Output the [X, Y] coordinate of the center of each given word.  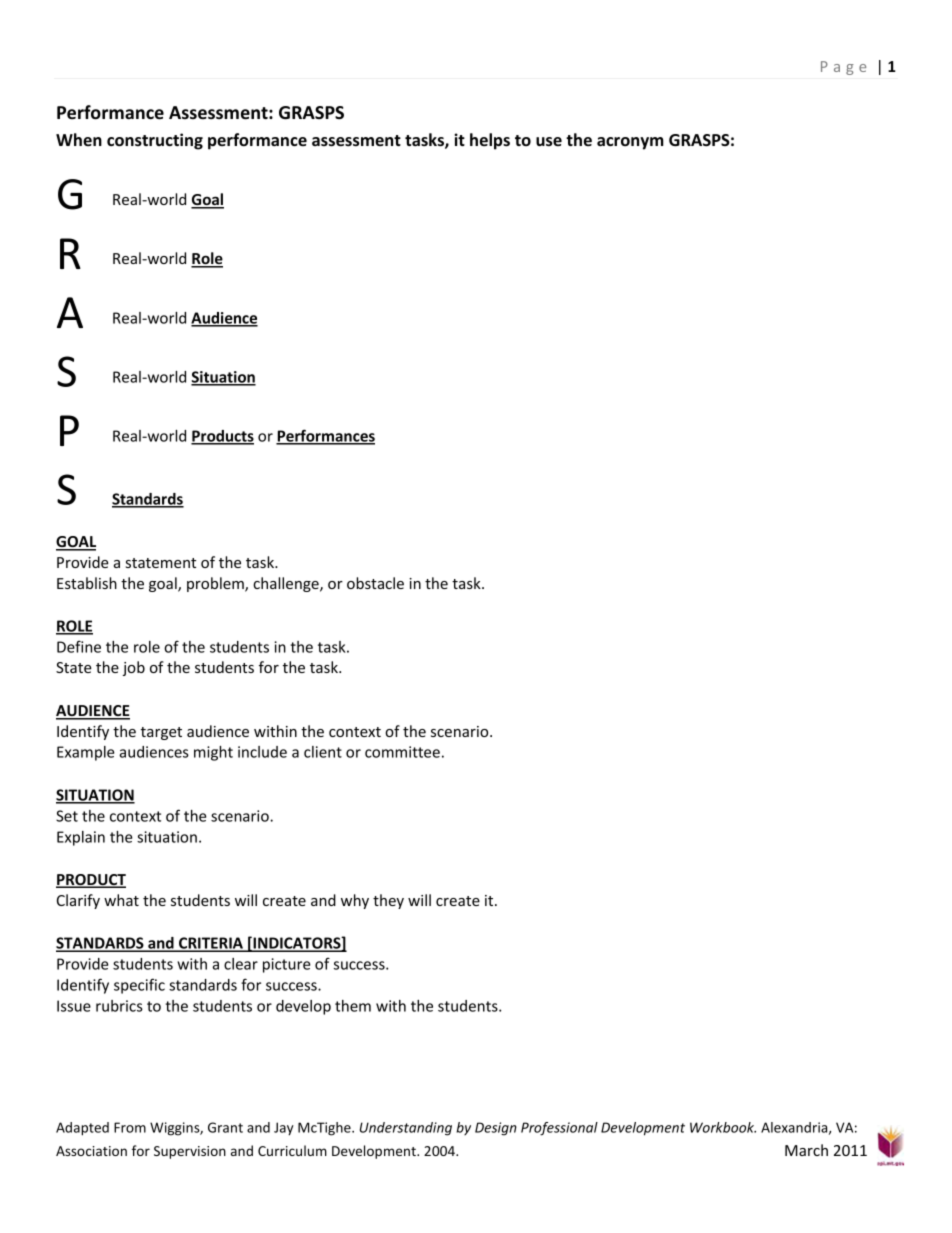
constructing [155, 141]
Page [843, 68]
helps [490, 141]
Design [496, 1129]
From [130, 1127]
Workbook [723, 1127]
